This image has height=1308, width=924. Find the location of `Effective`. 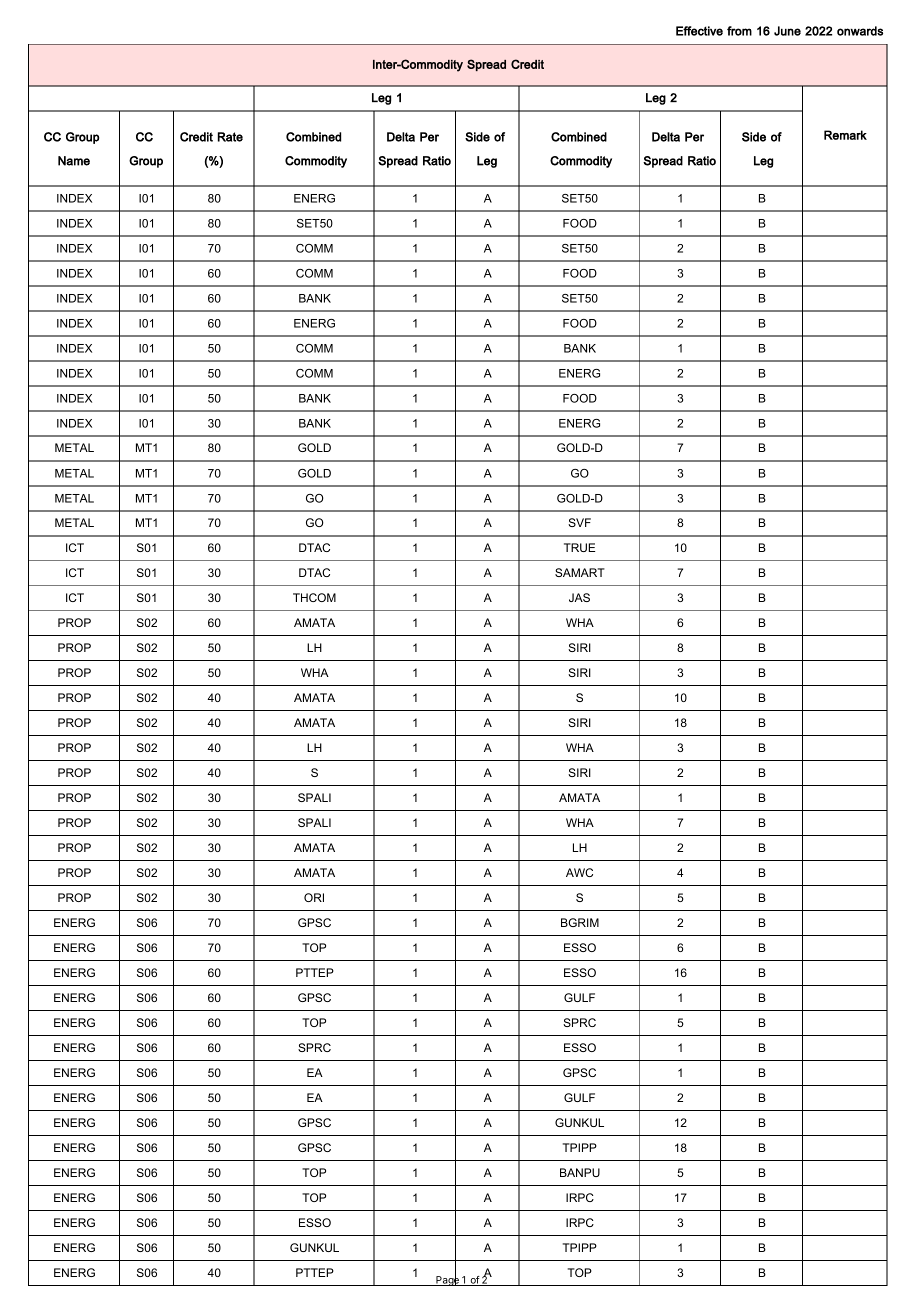

Effective is located at coordinates (699, 31).
